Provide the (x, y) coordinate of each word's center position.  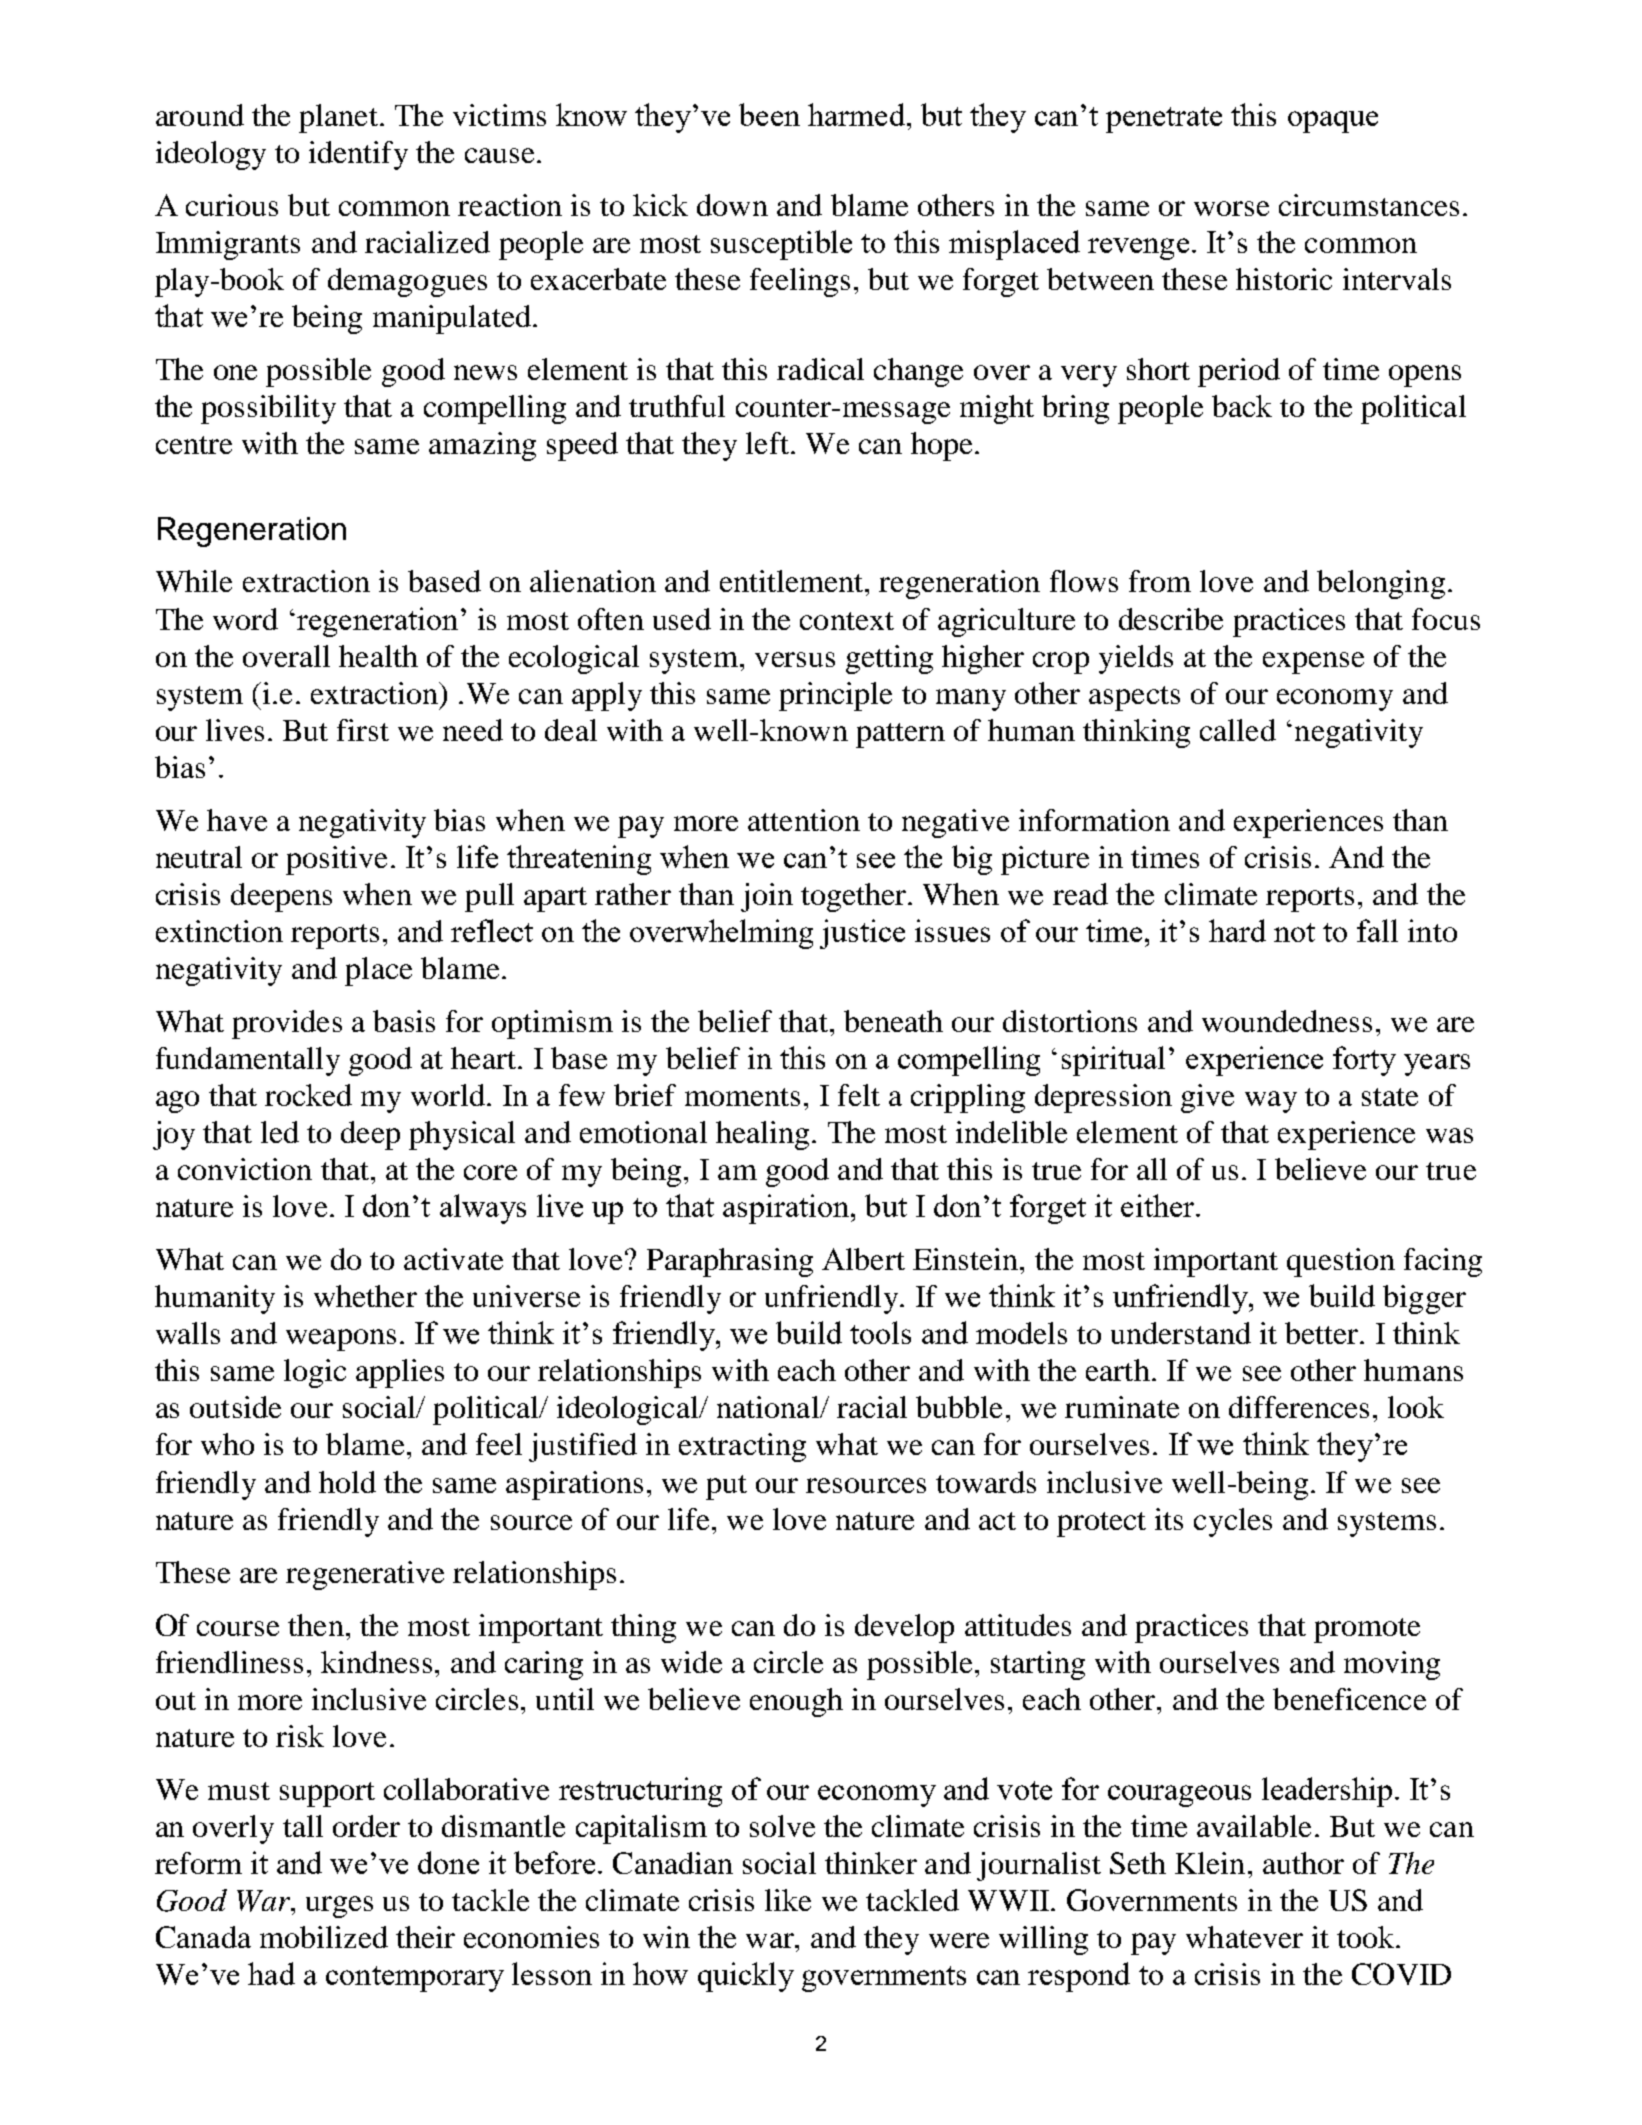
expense (1313, 663)
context (847, 621)
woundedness (1287, 1021)
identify (358, 155)
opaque (1333, 122)
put (726, 1487)
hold (347, 1482)
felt (859, 1095)
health (378, 656)
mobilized (324, 1937)
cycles (1233, 1522)
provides (287, 1024)
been (769, 114)
